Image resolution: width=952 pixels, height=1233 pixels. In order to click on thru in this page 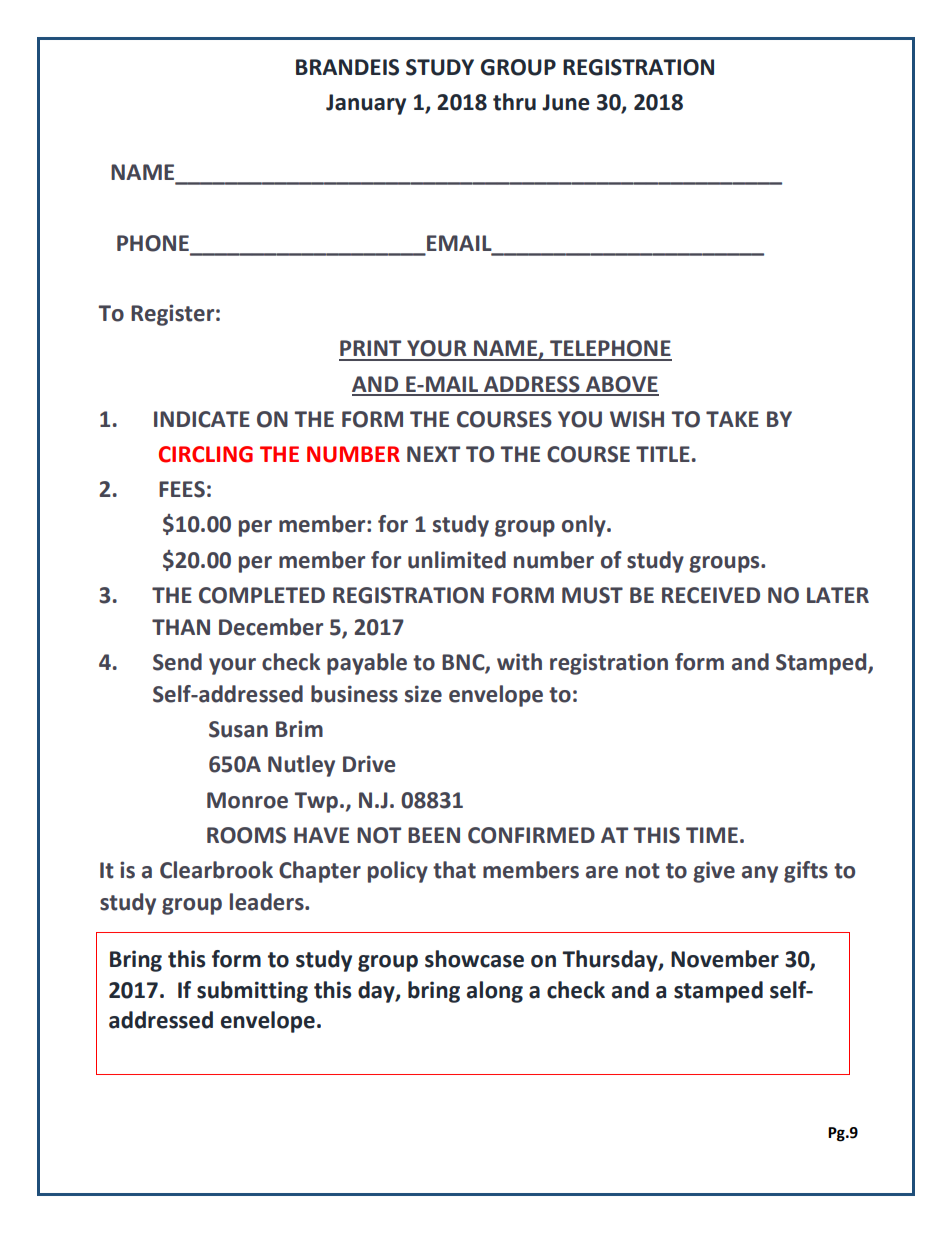, I will do `click(514, 102)`.
